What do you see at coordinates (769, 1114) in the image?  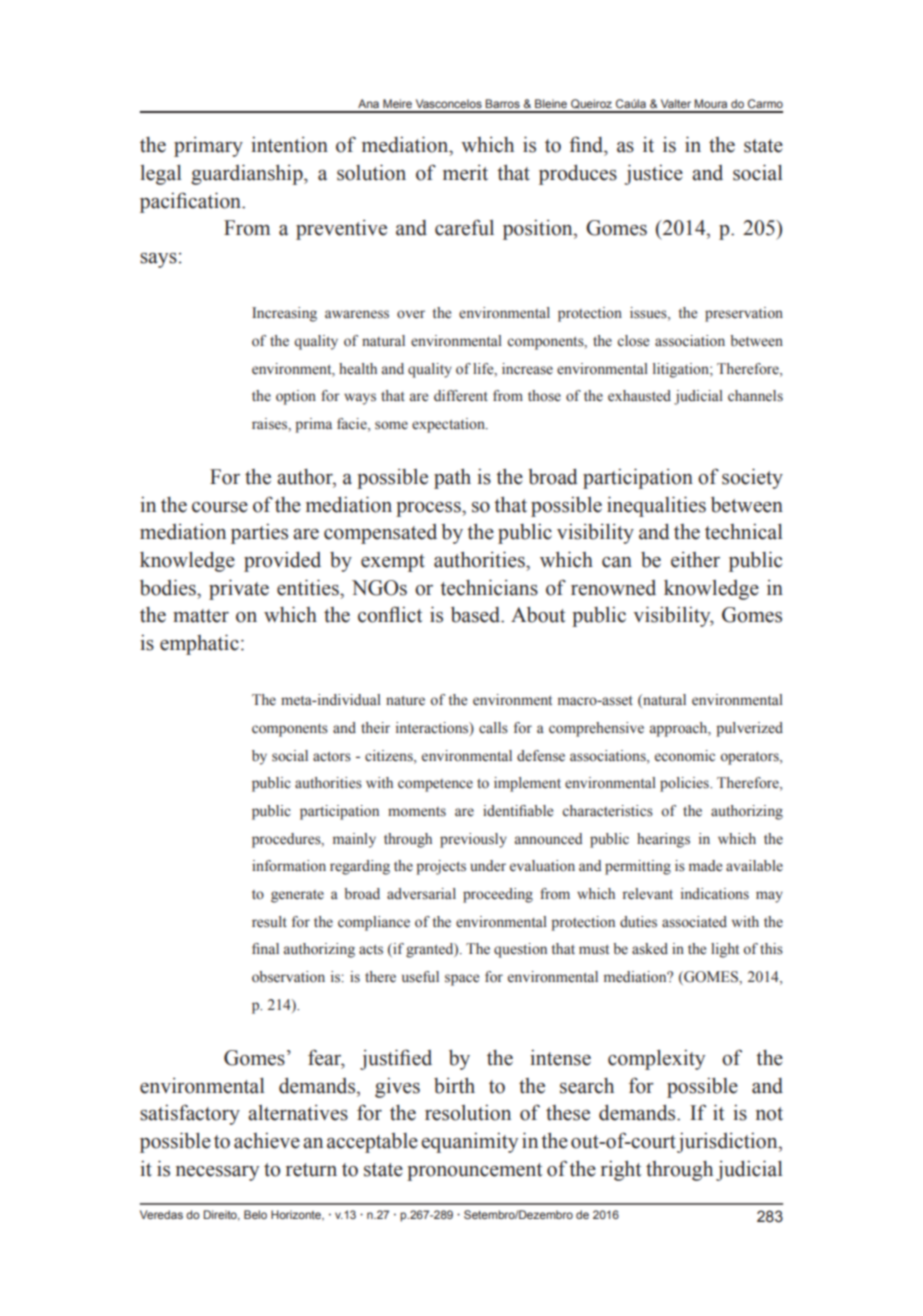 I see `not` at bounding box center [769, 1114].
